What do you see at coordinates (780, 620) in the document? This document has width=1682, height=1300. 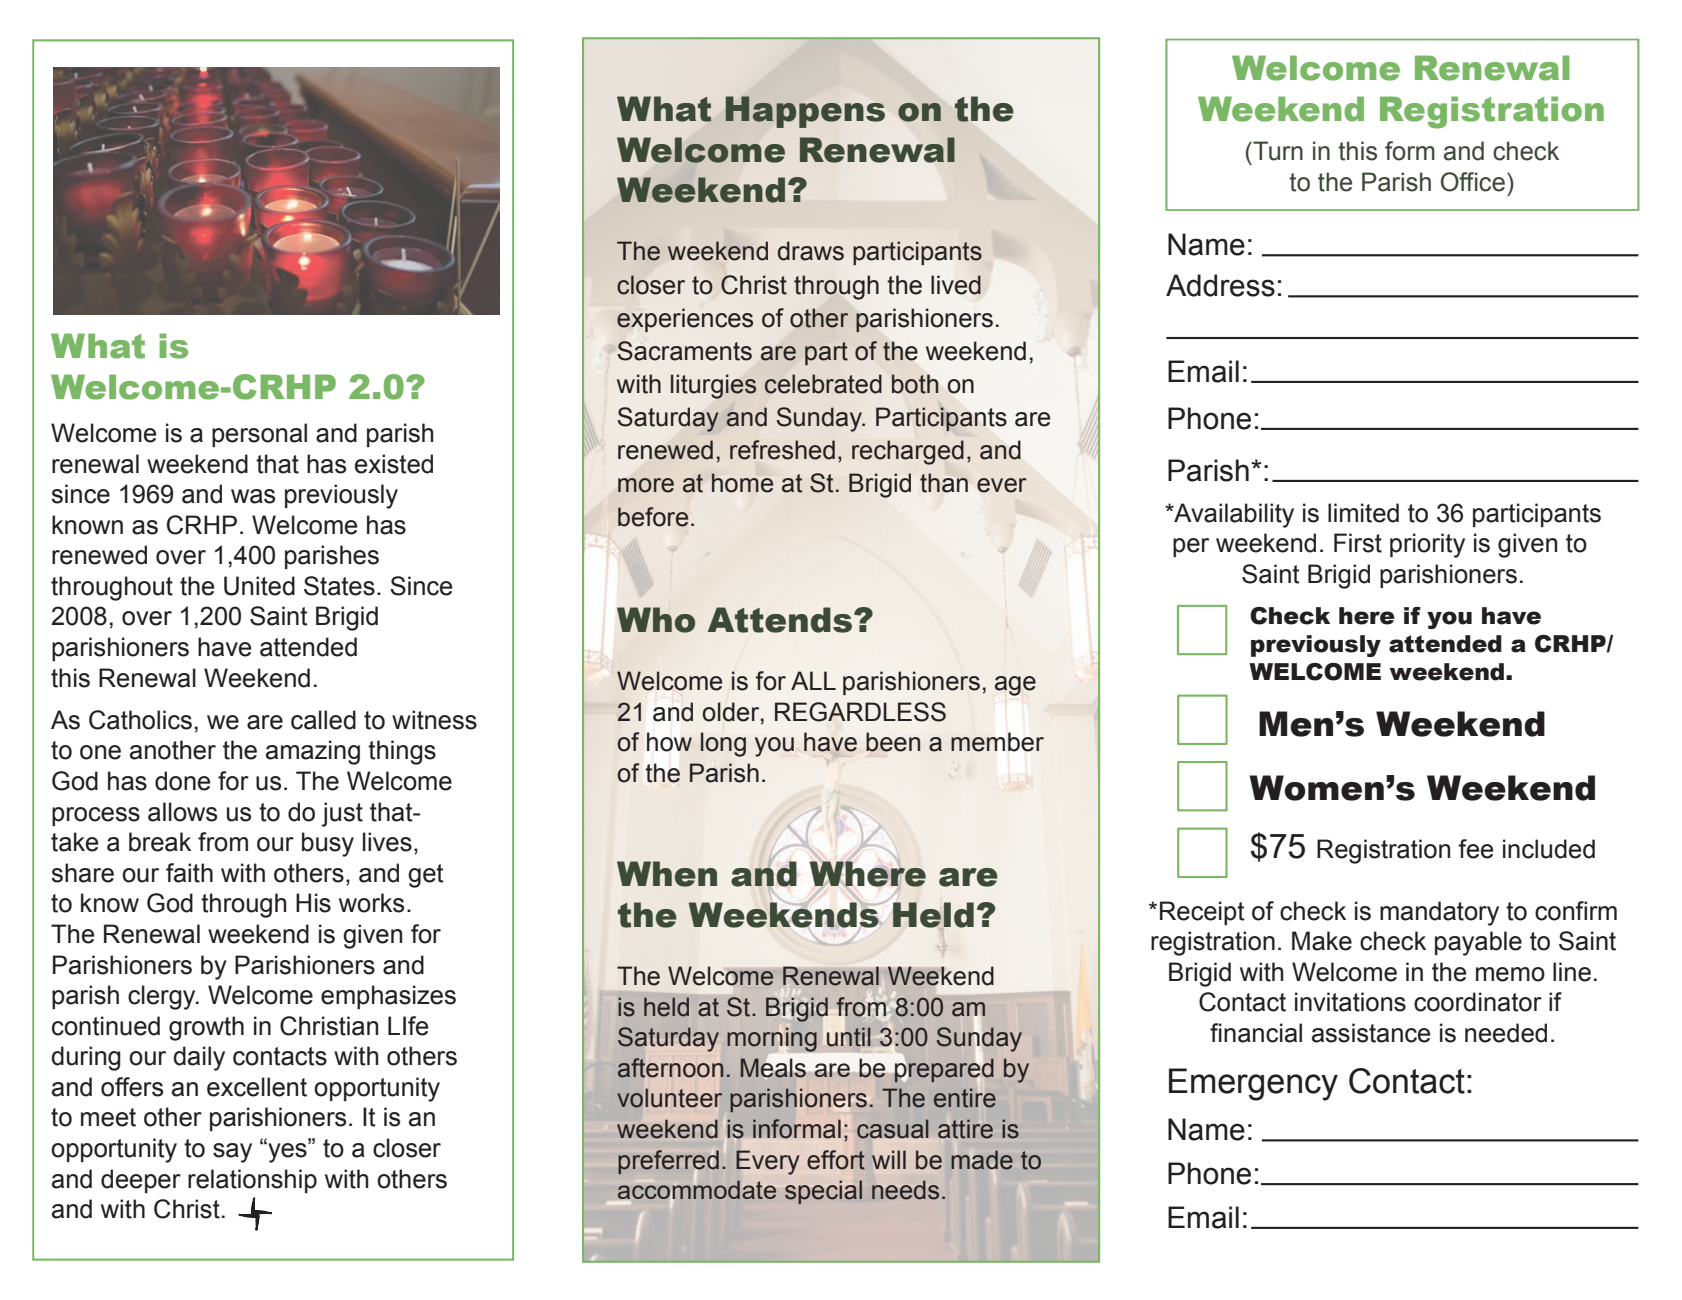 I see `Attends` at bounding box center [780, 620].
